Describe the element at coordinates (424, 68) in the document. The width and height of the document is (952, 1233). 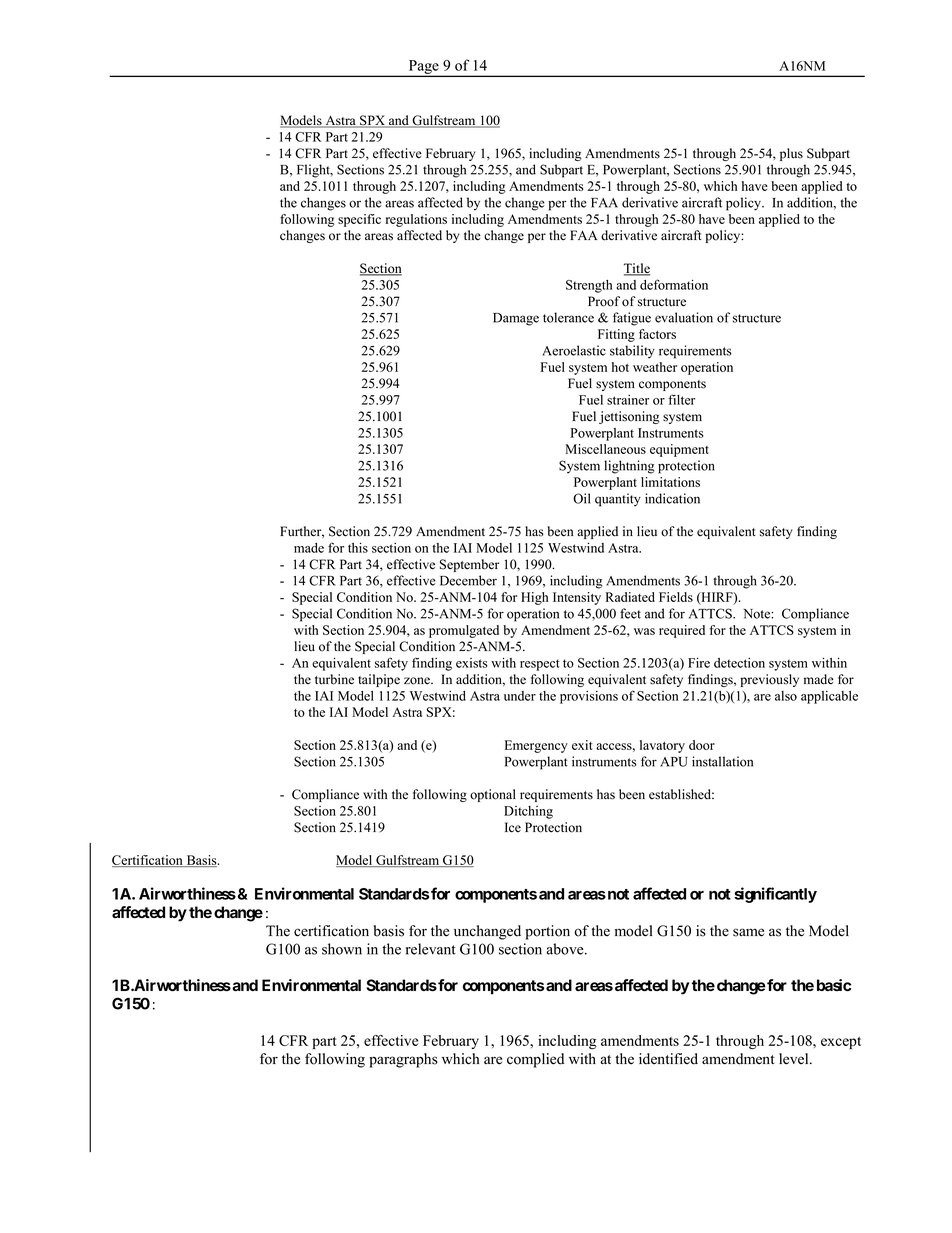
I see `Page` at that location.
